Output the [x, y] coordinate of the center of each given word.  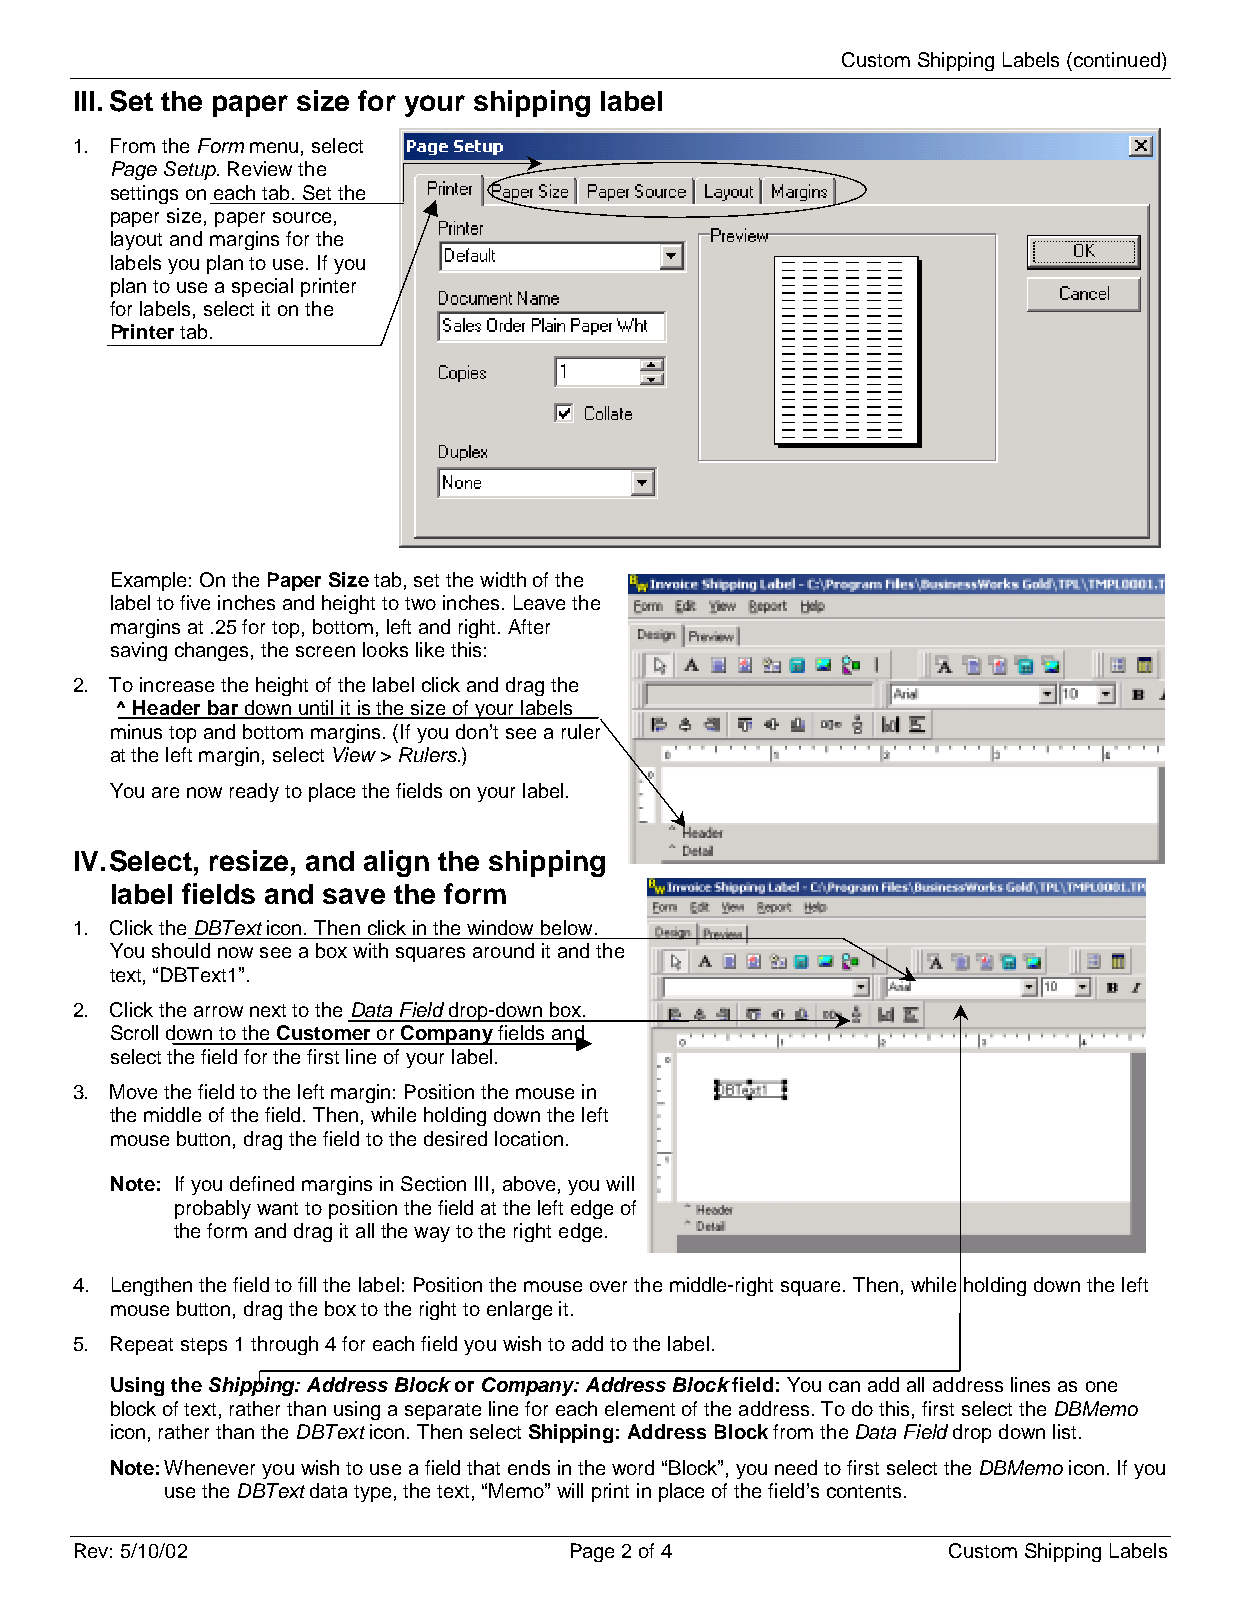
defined [262, 1183]
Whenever [209, 1467]
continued [1118, 59]
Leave [539, 602]
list [1066, 1431]
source [302, 217]
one [1101, 1386]
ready [254, 792]
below [566, 927]
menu [274, 147]
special [262, 287]
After [529, 626]
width [503, 579]
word [633, 1467]
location [529, 1138]
